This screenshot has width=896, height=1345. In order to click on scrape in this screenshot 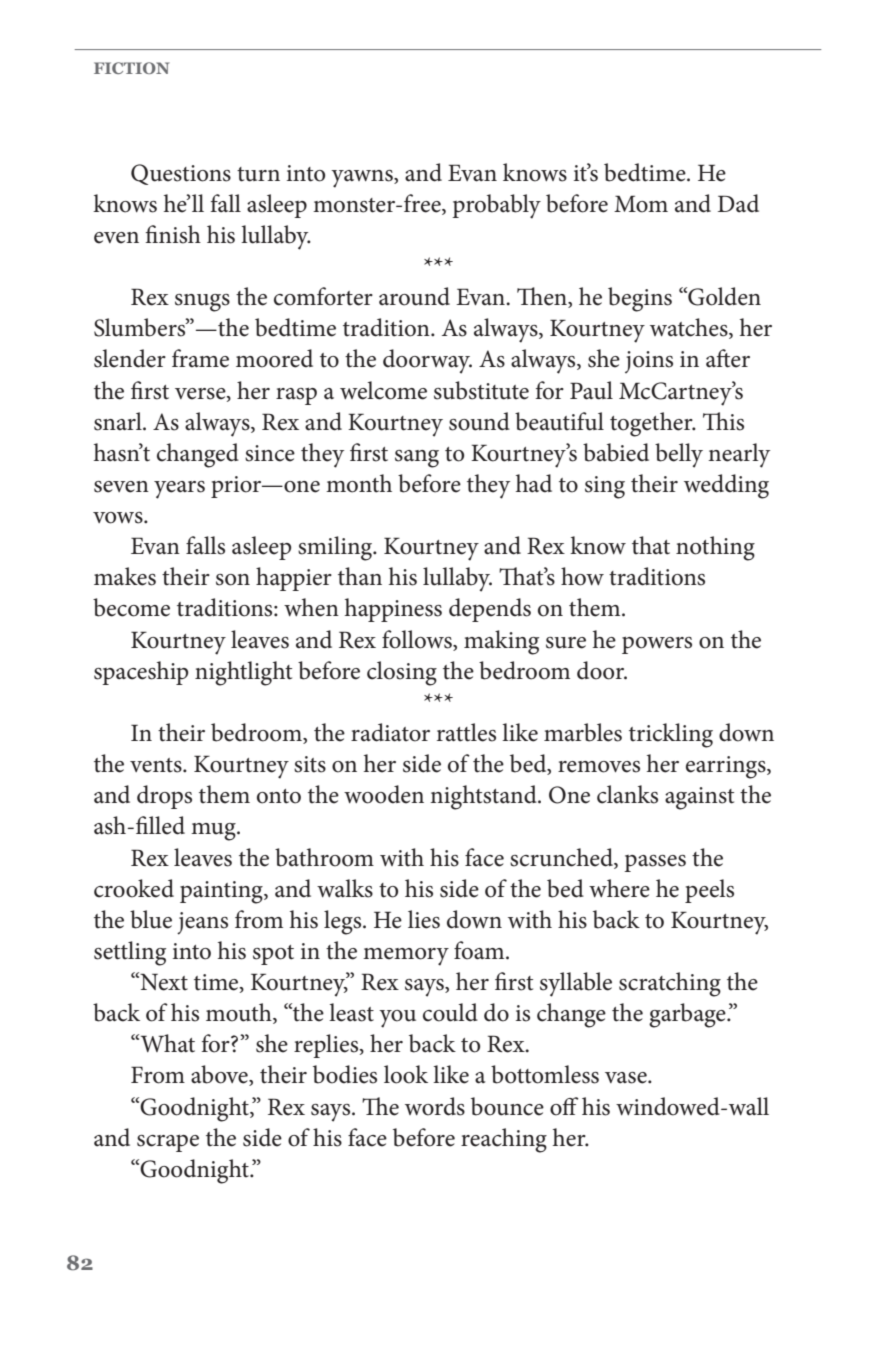, I will do `click(168, 1143)`.
